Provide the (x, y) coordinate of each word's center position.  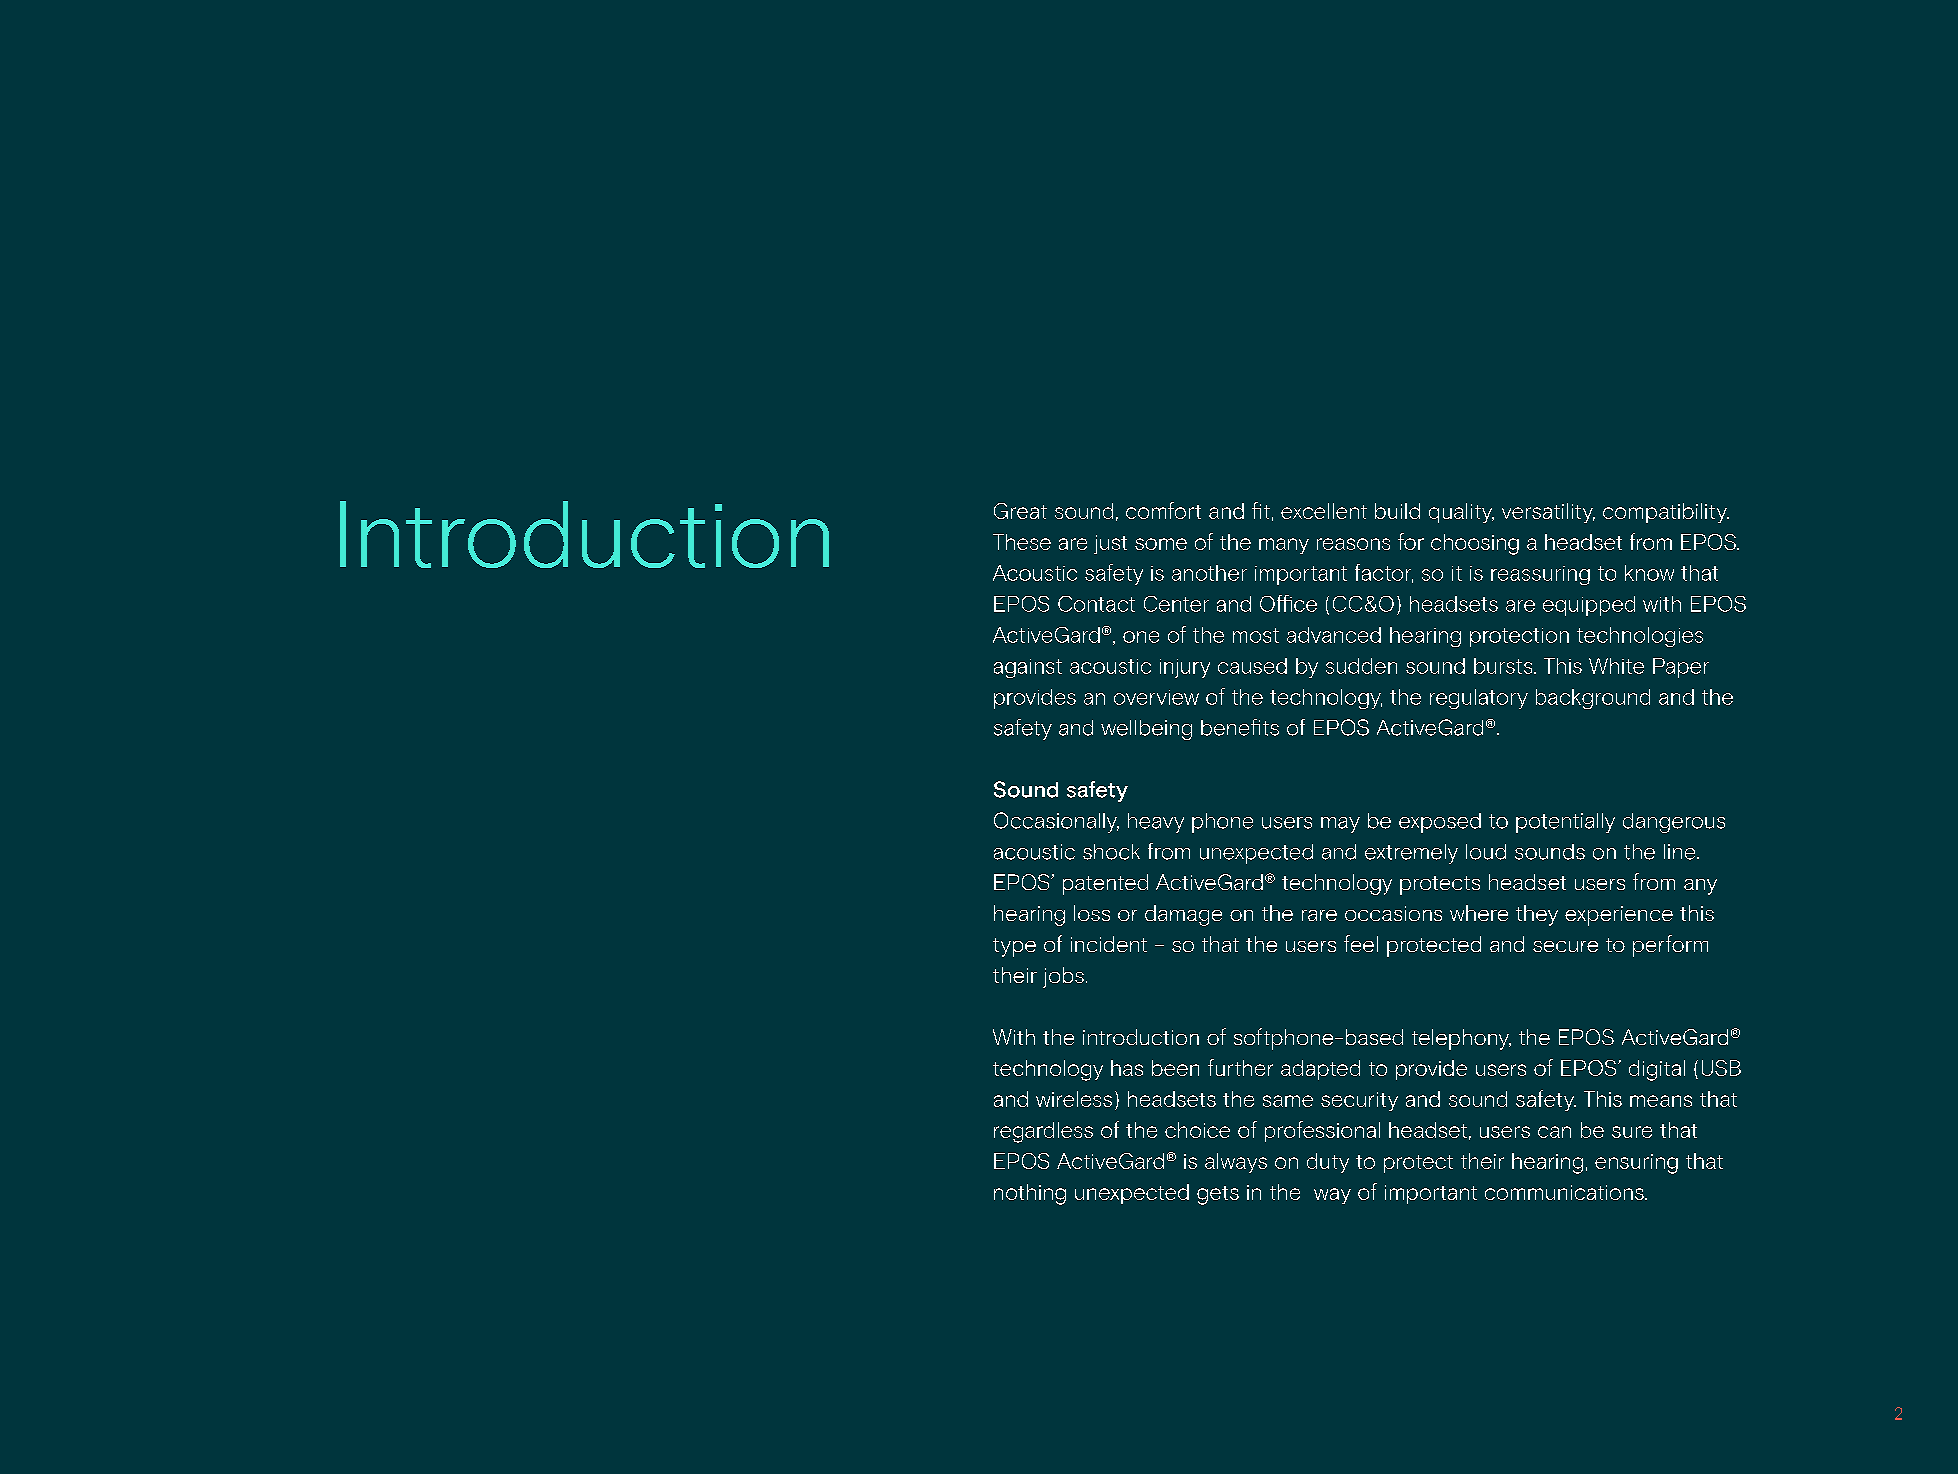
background (1593, 699)
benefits (1240, 727)
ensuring (1636, 1164)
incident (1109, 944)
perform (1670, 946)
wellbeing (1146, 730)
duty (1328, 1163)
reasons (1353, 544)
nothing (1030, 1194)
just (1110, 544)
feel (1361, 943)
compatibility (1666, 513)
